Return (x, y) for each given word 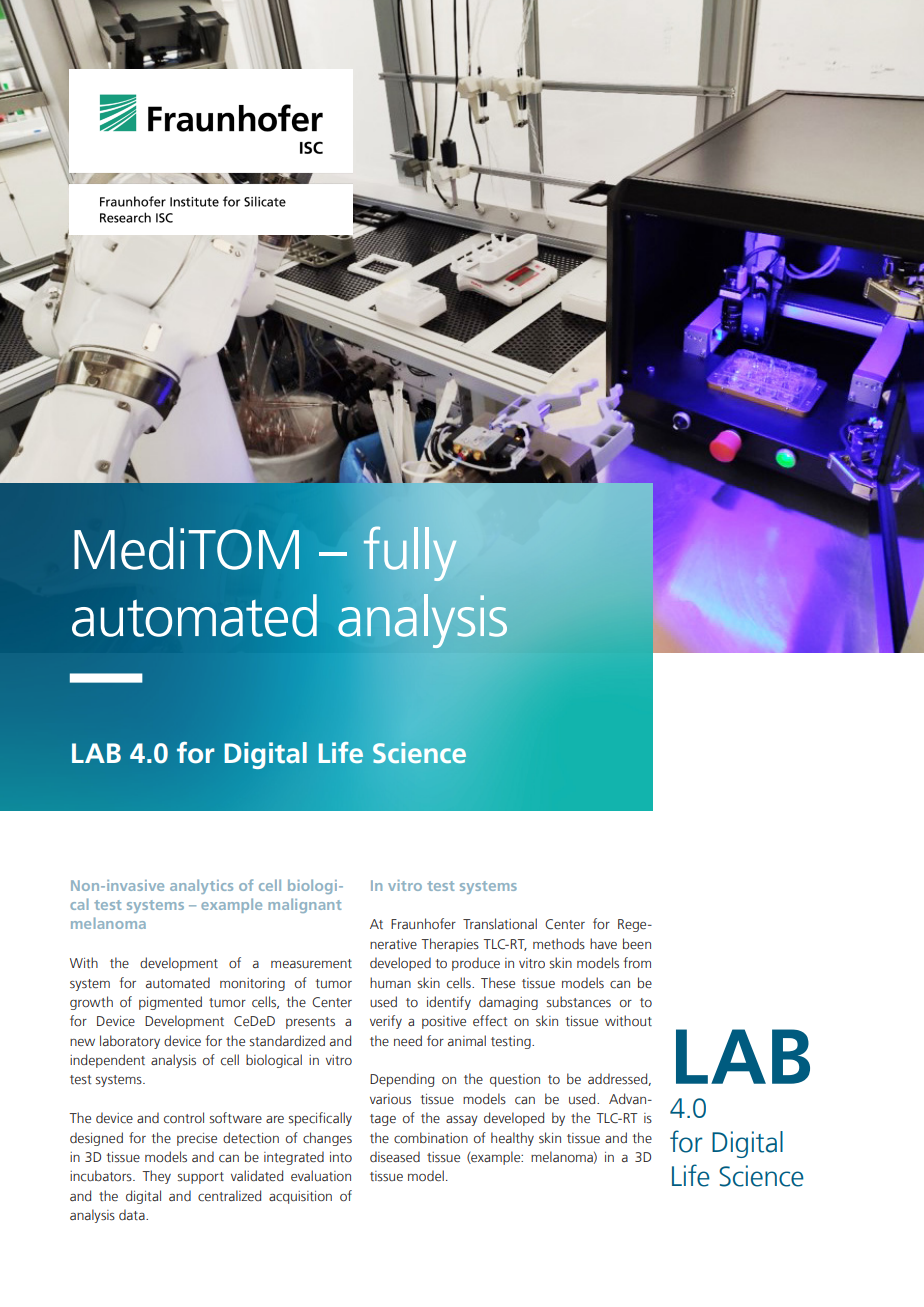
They (156, 1177)
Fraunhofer (423, 923)
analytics (201, 886)
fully (410, 554)
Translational (500, 923)
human (390, 982)
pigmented (170, 1003)
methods (559, 943)
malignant (304, 905)
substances (579, 1002)
